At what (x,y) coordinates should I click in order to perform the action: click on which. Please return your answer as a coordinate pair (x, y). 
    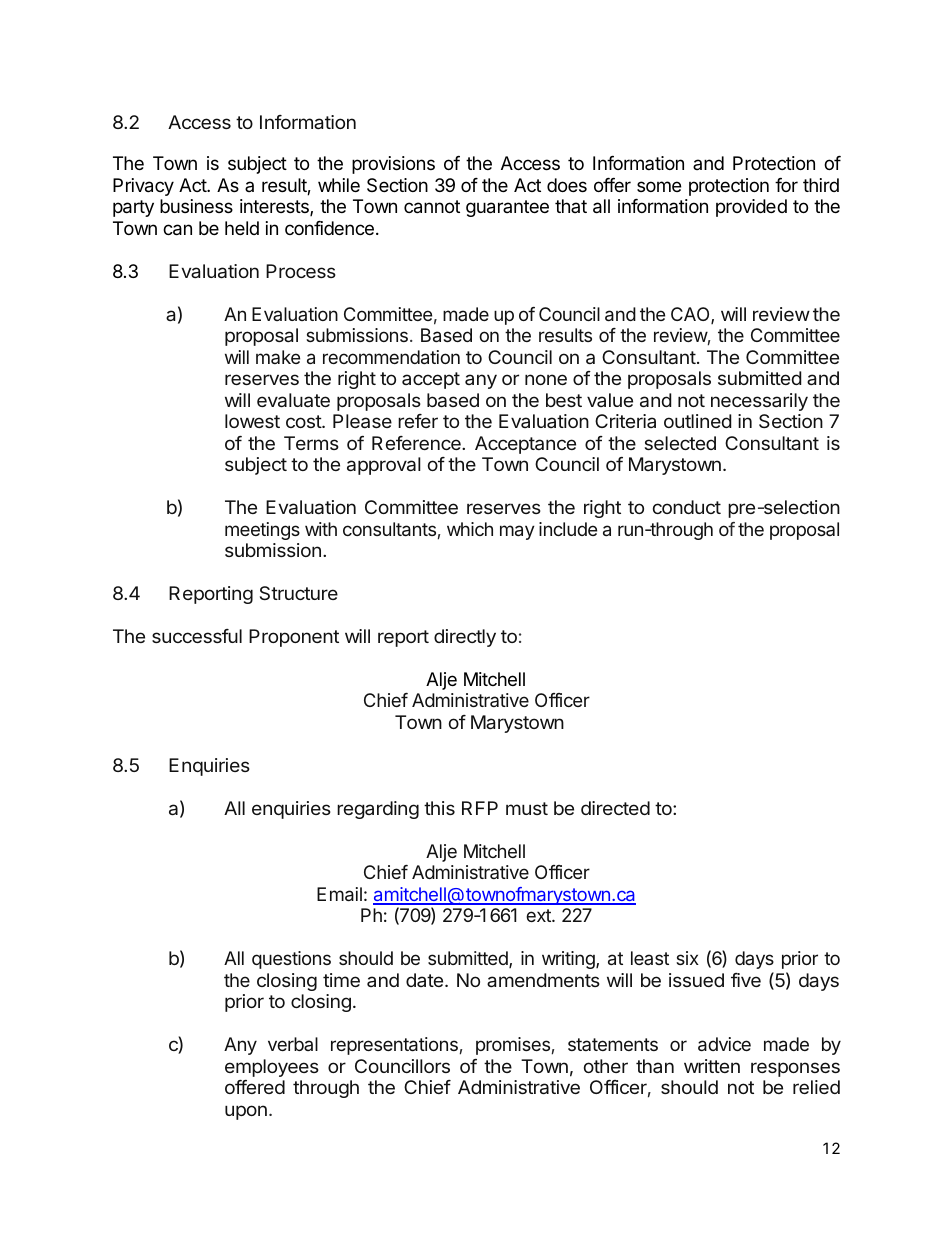
    Looking at the image, I should click on (470, 529).
